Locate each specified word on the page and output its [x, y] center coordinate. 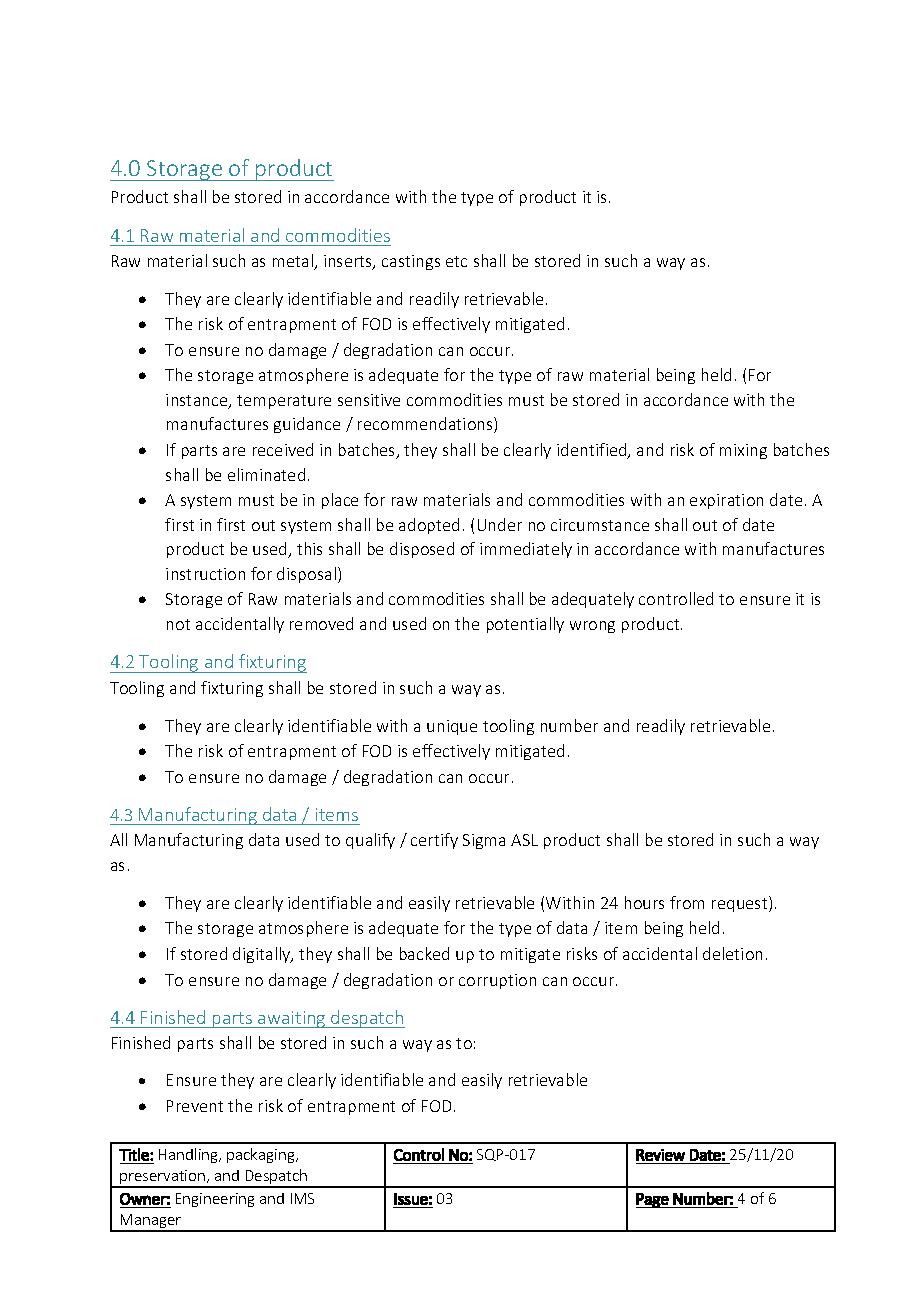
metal [294, 262]
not [178, 624]
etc [456, 261]
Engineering [215, 1200]
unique [452, 727]
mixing [743, 451]
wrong [592, 627]
